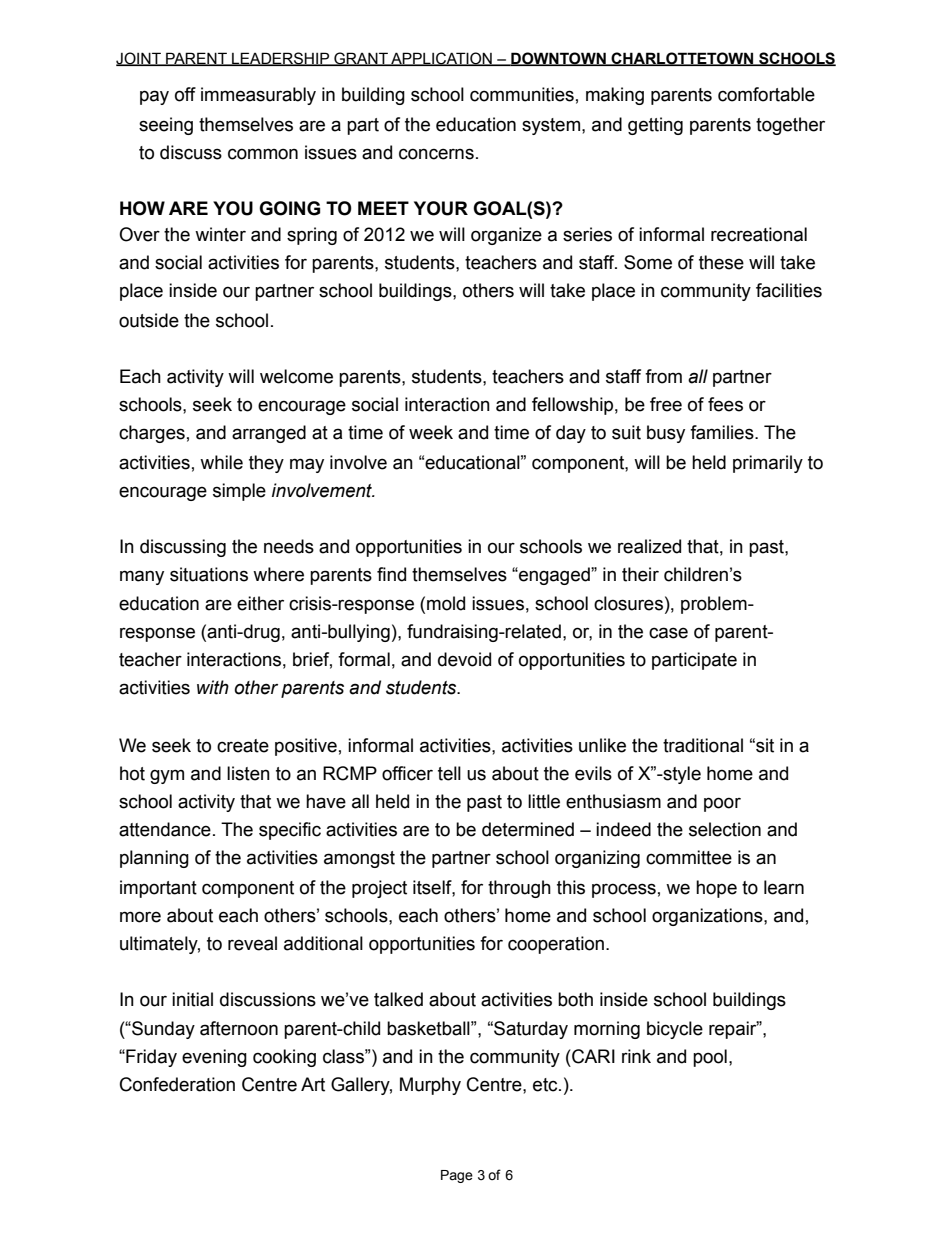 This document has height=1233, width=952. What do you see at coordinates (668, 633) in the document?
I see `case` at bounding box center [668, 633].
